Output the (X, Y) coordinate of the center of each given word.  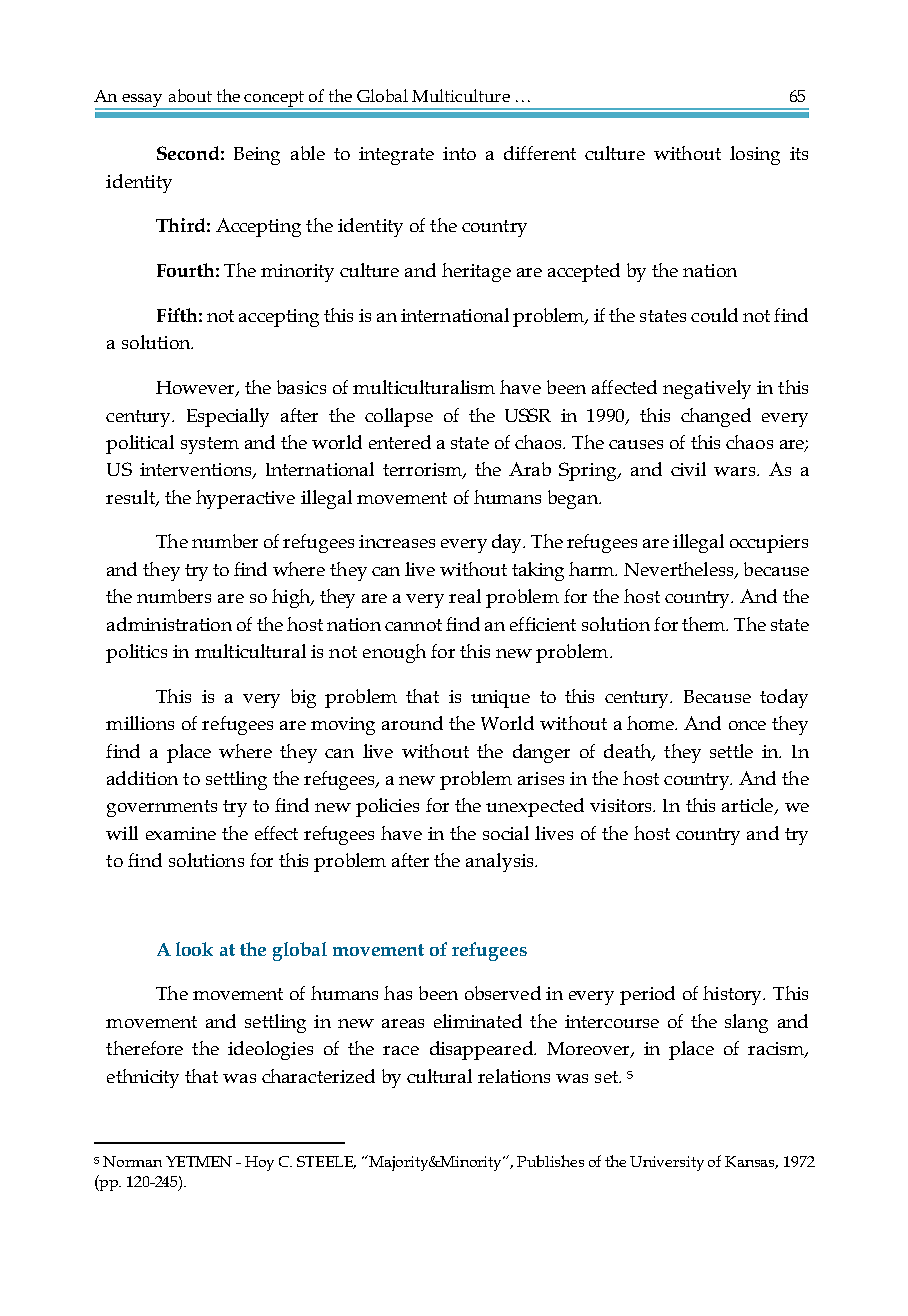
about (190, 95)
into (459, 153)
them (705, 624)
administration (169, 624)
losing (755, 155)
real (465, 596)
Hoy (259, 1163)
